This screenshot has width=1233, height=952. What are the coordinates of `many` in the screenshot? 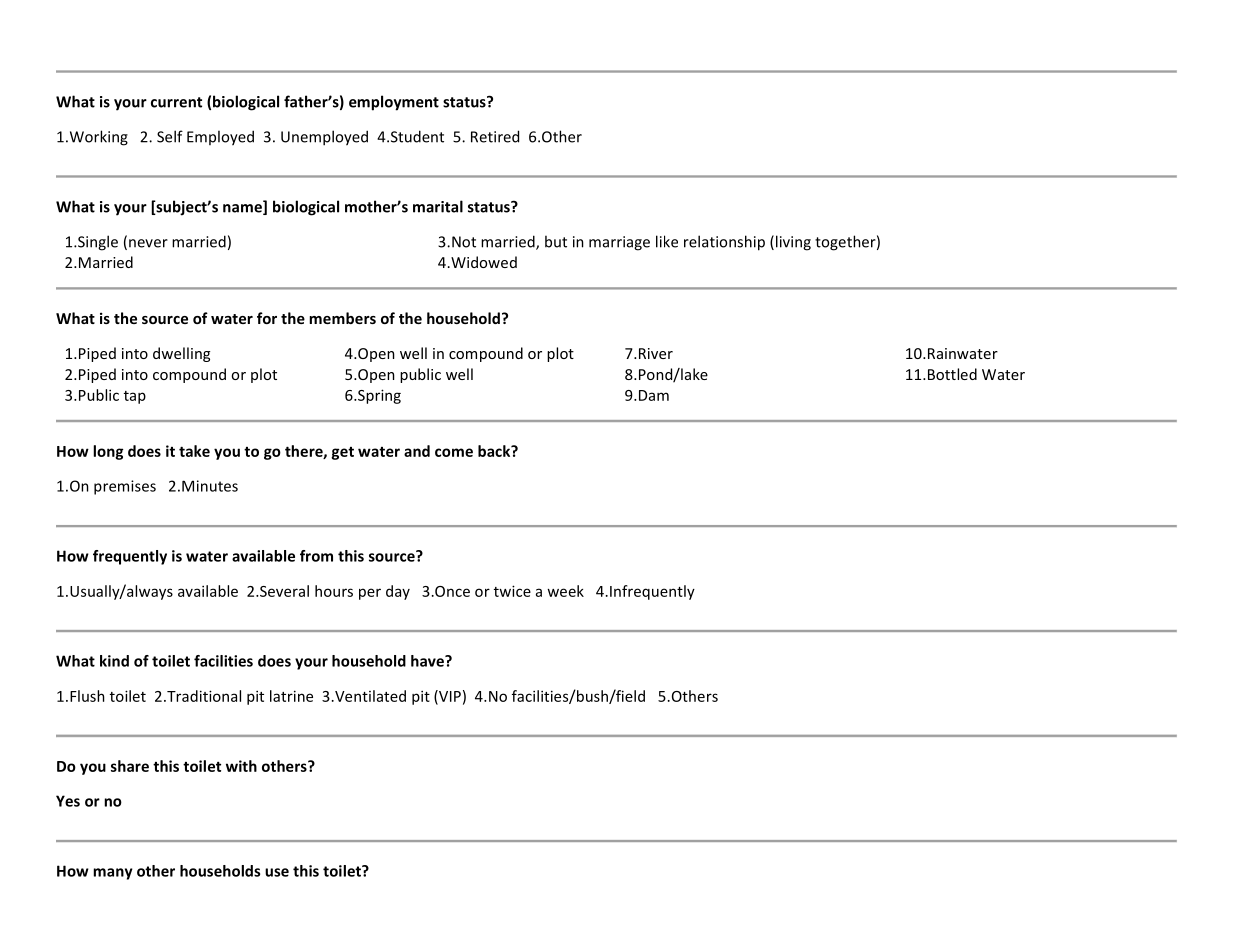 It's located at (113, 874).
